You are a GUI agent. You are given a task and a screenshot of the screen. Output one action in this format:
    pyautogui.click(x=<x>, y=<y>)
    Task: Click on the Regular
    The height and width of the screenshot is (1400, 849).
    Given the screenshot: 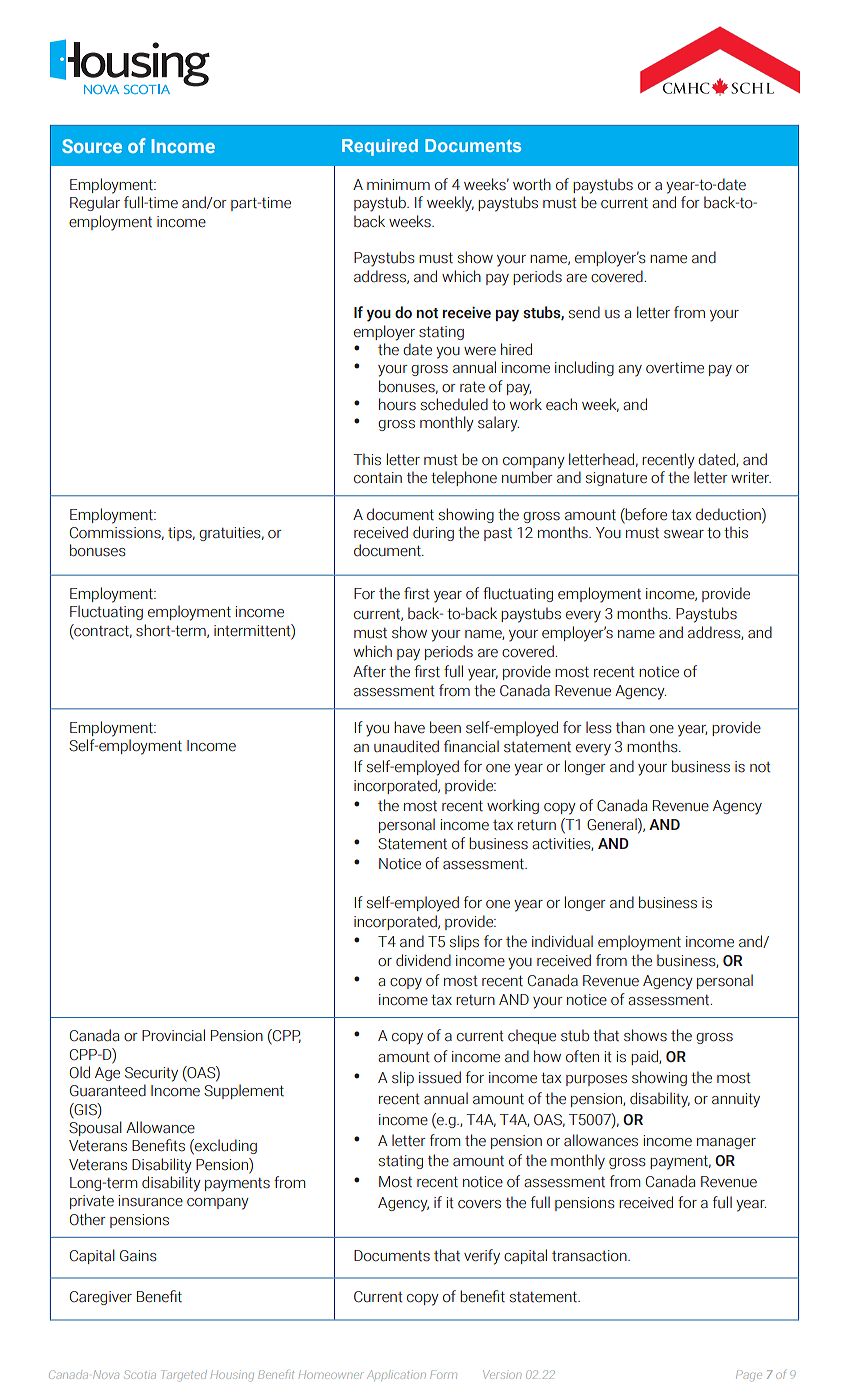 What is the action you would take?
    pyautogui.click(x=95, y=203)
